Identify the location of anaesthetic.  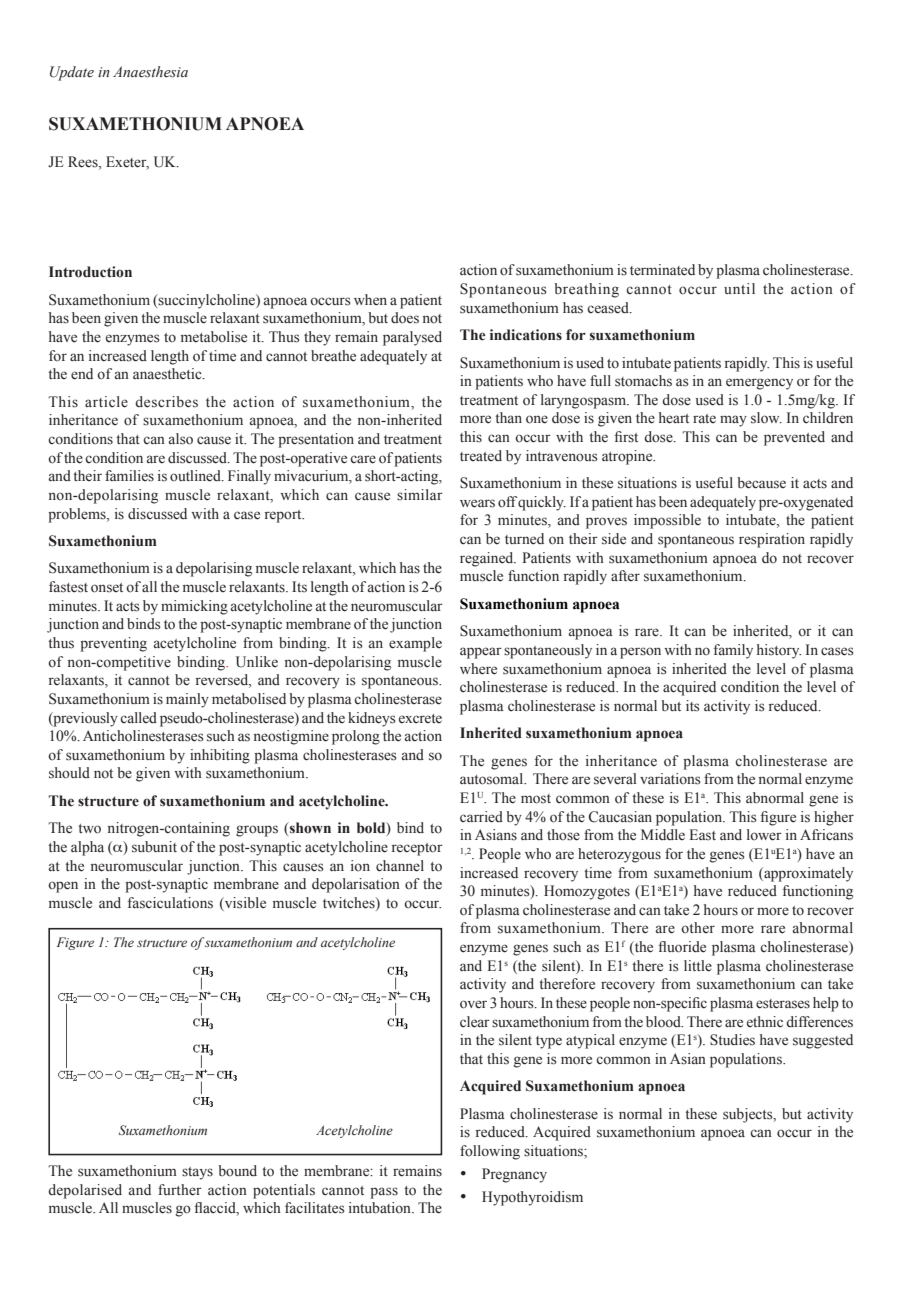
(168, 374).
